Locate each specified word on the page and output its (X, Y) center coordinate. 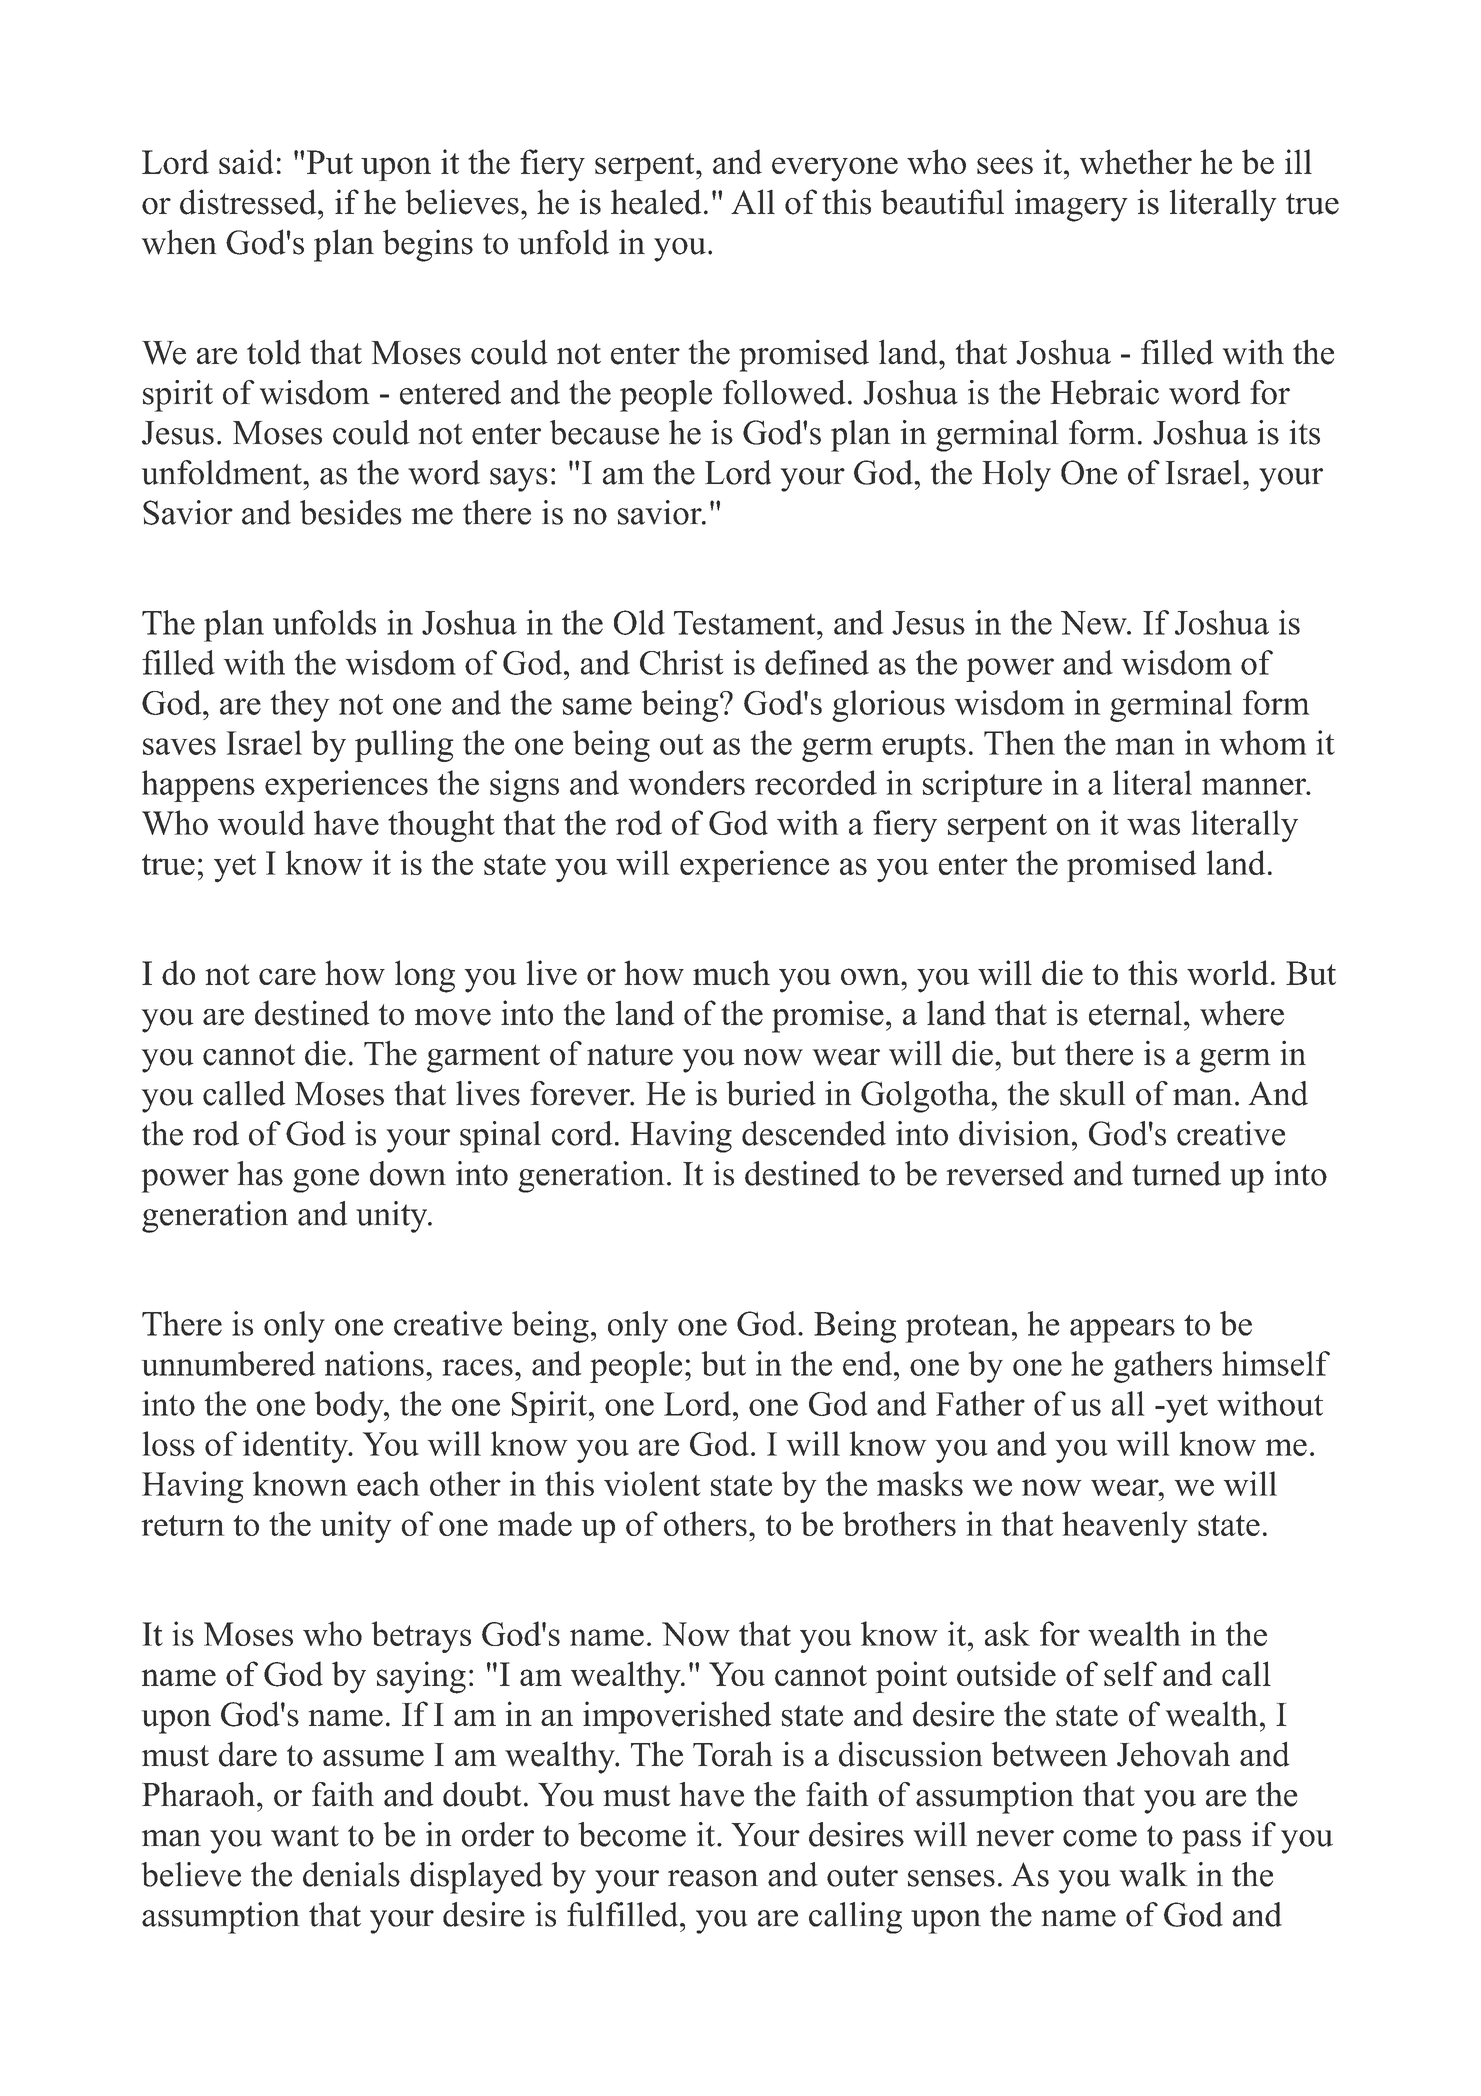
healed (656, 202)
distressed (249, 202)
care (287, 976)
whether (1136, 161)
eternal (1135, 1013)
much (731, 972)
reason (713, 1878)
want (305, 1836)
